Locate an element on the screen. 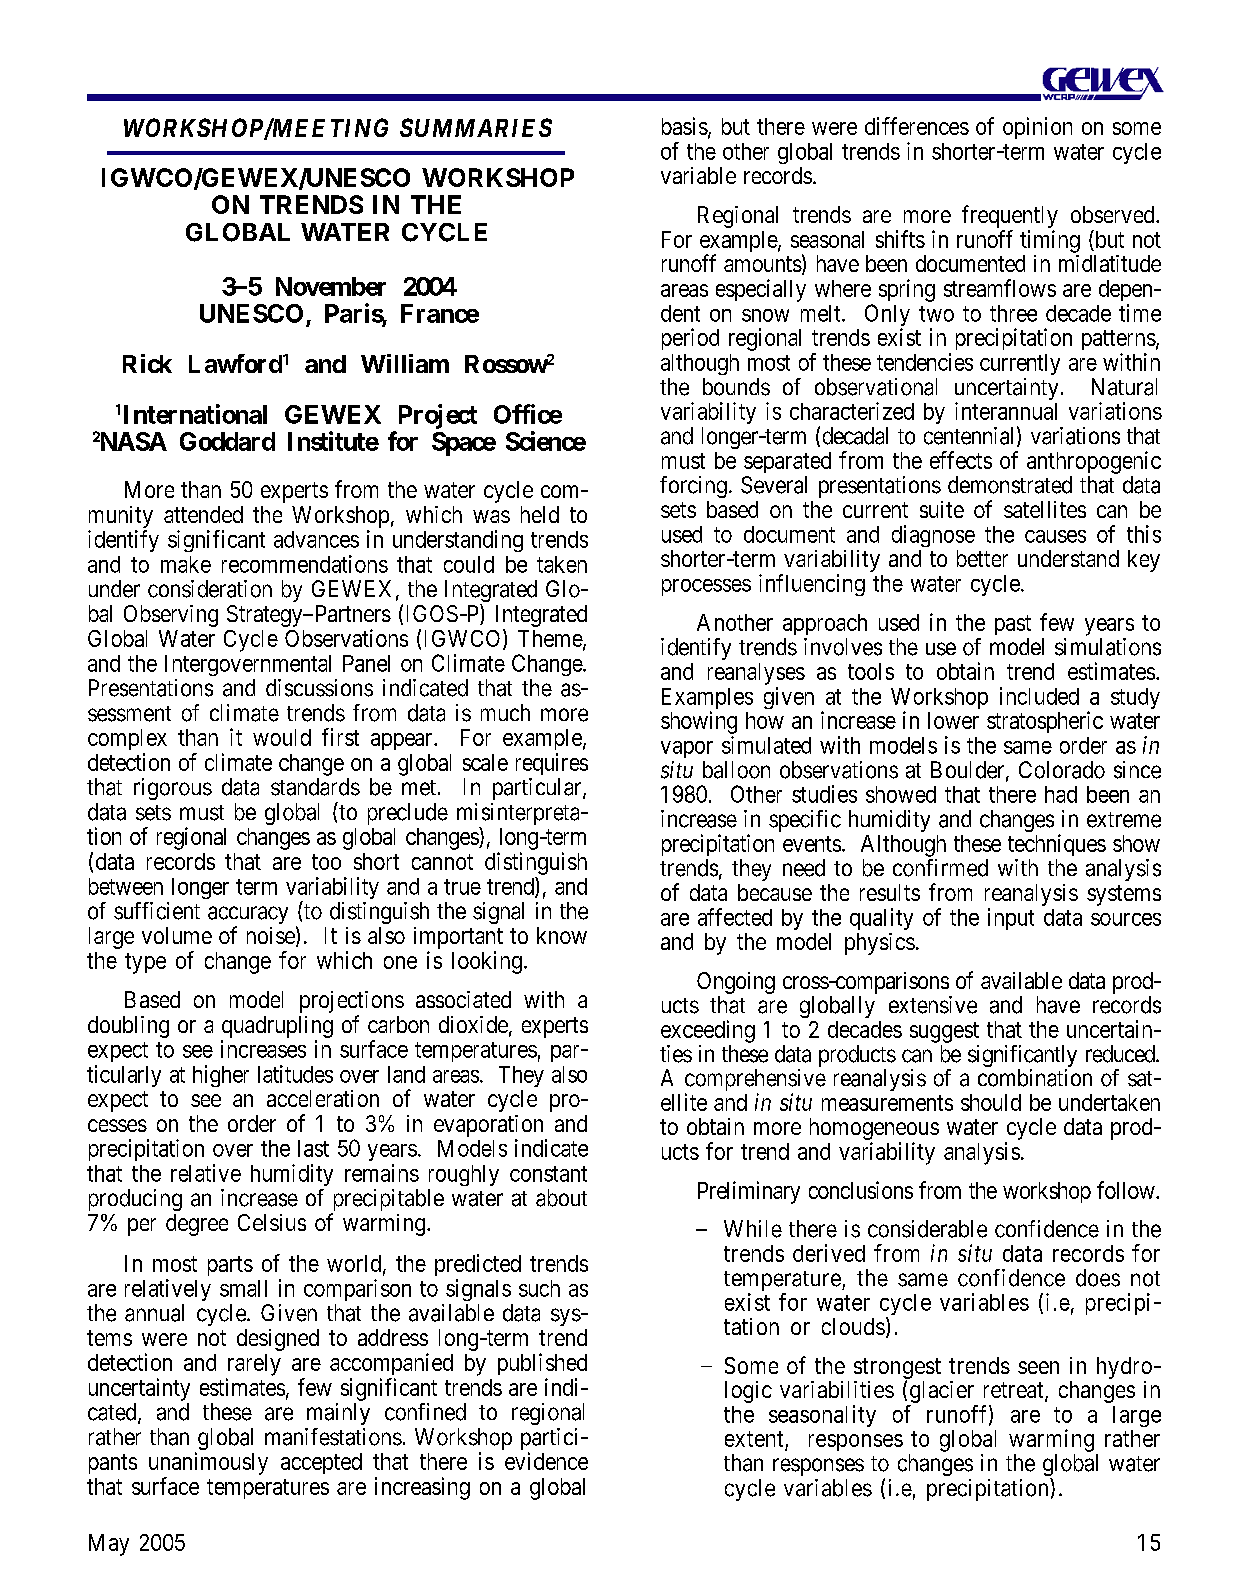 The width and height of the screenshot is (1233, 1595). basis is located at coordinates (685, 126).
